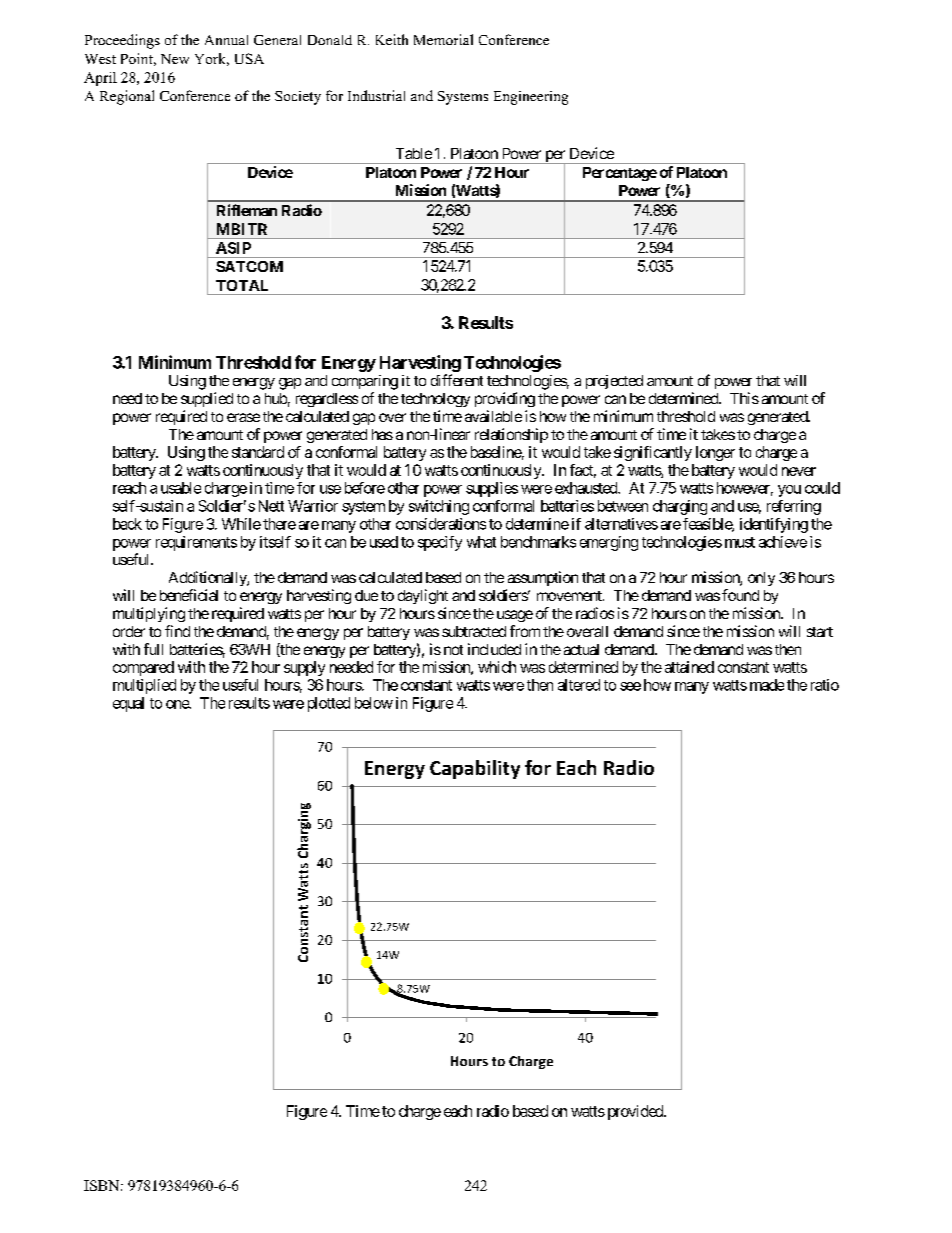 This screenshot has width=952, height=1233. I want to click on Capability, so click(475, 769).
